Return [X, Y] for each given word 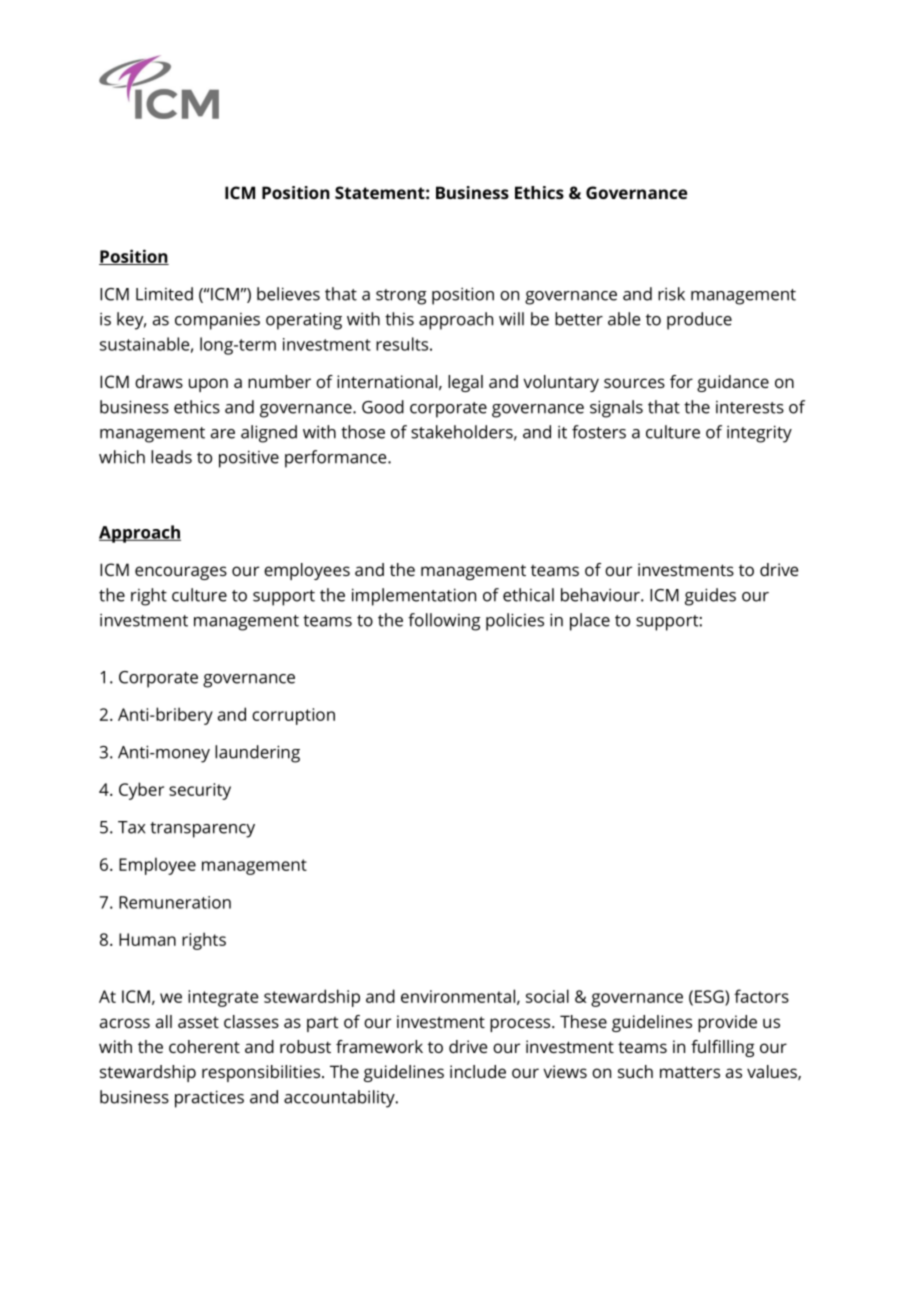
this [399, 319]
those [363, 432]
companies [217, 321]
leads [171, 457]
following [444, 622]
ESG [710, 996]
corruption [293, 716]
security [200, 791]
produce [699, 321]
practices [209, 1099]
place [590, 622]
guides [710, 597]
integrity [759, 434]
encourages [181, 573]
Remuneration [175, 902]
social [547, 996]
